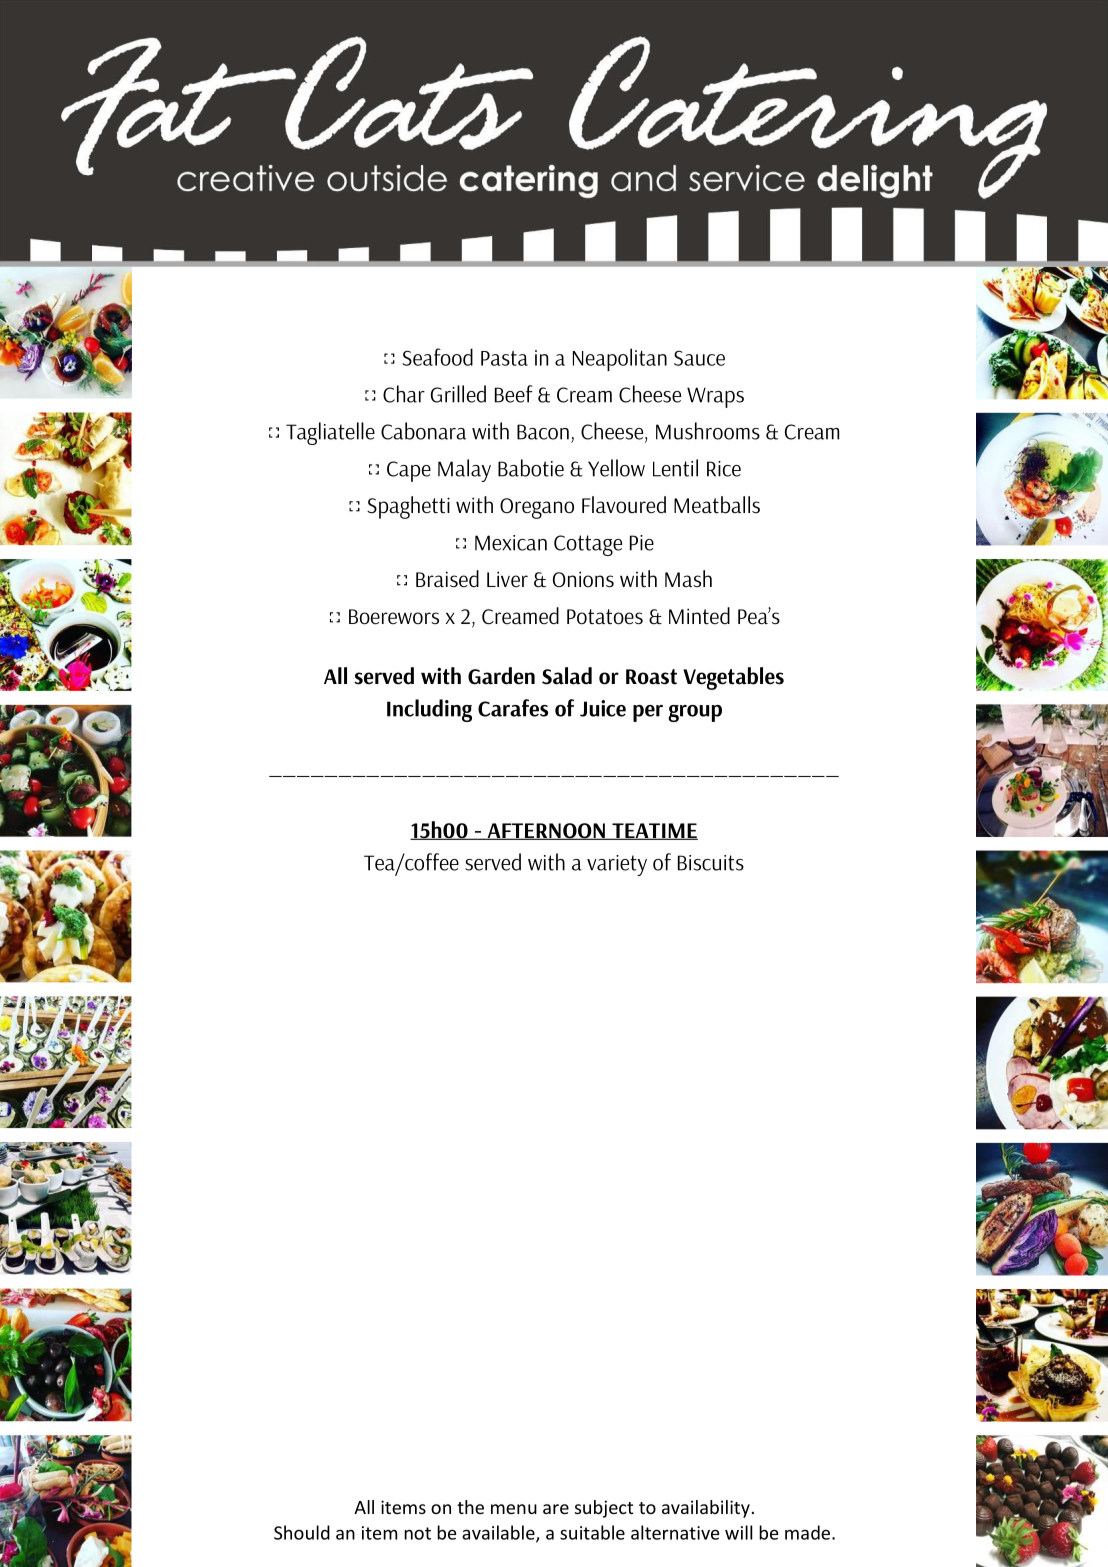 The height and width of the page is (1567, 1108). Describe the element at coordinates (404, 394) in the page. I see `Char` at that location.
